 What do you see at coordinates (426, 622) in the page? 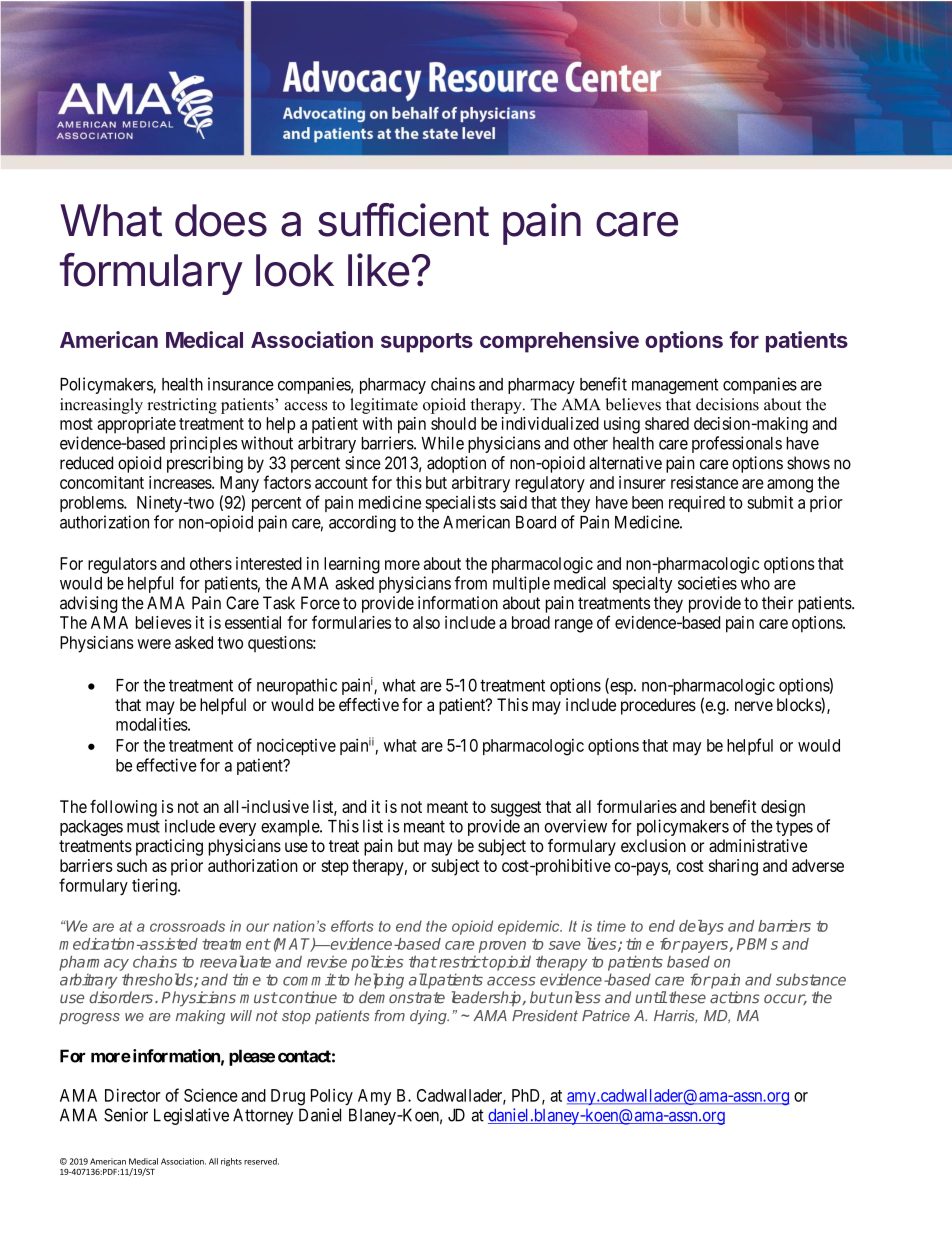
I see `also` at bounding box center [426, 622].
